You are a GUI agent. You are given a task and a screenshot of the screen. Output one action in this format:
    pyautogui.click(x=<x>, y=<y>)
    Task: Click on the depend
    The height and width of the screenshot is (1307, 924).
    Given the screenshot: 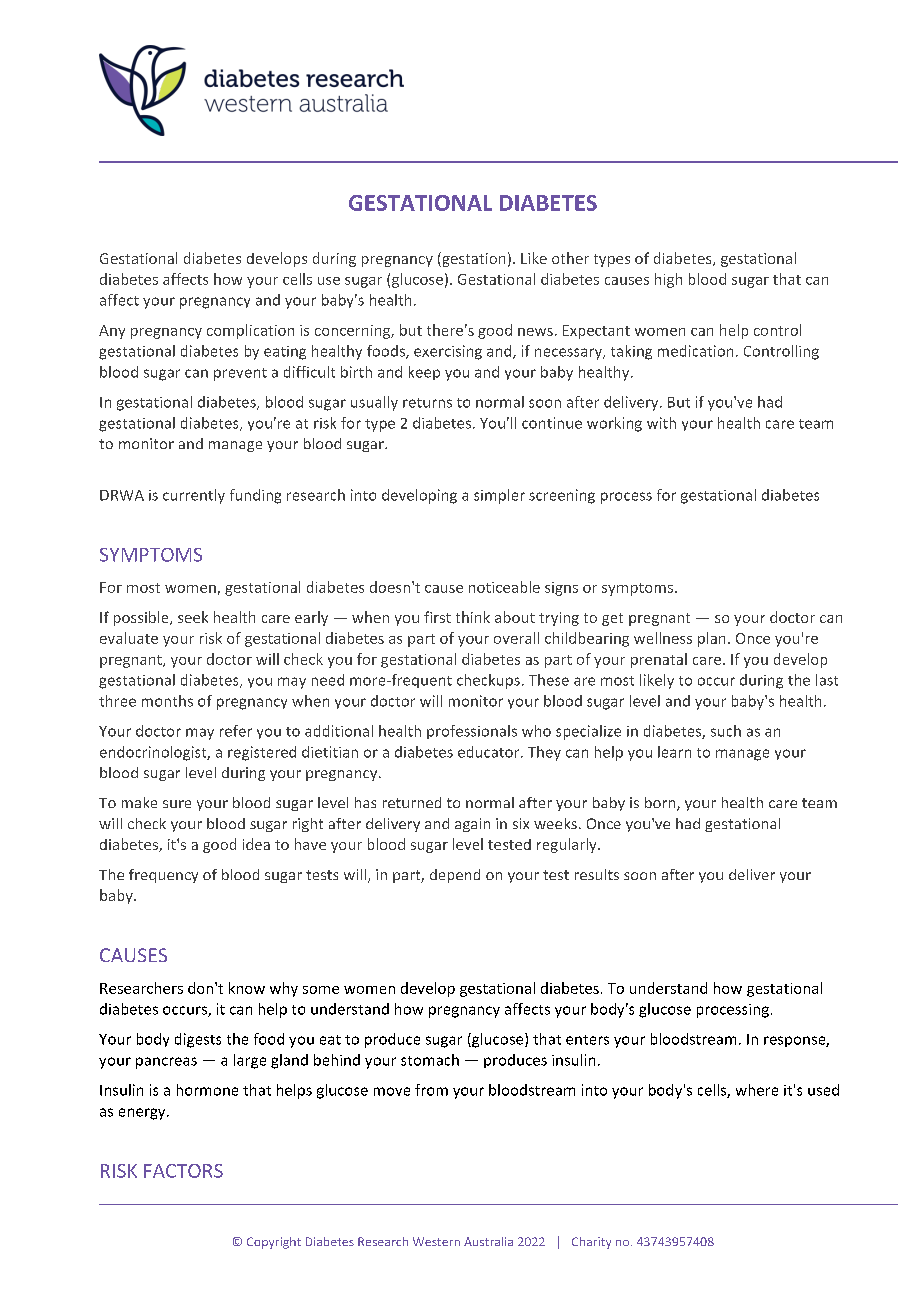 What is the action you would take?
    pyautogui.click(x=455, y=876)
